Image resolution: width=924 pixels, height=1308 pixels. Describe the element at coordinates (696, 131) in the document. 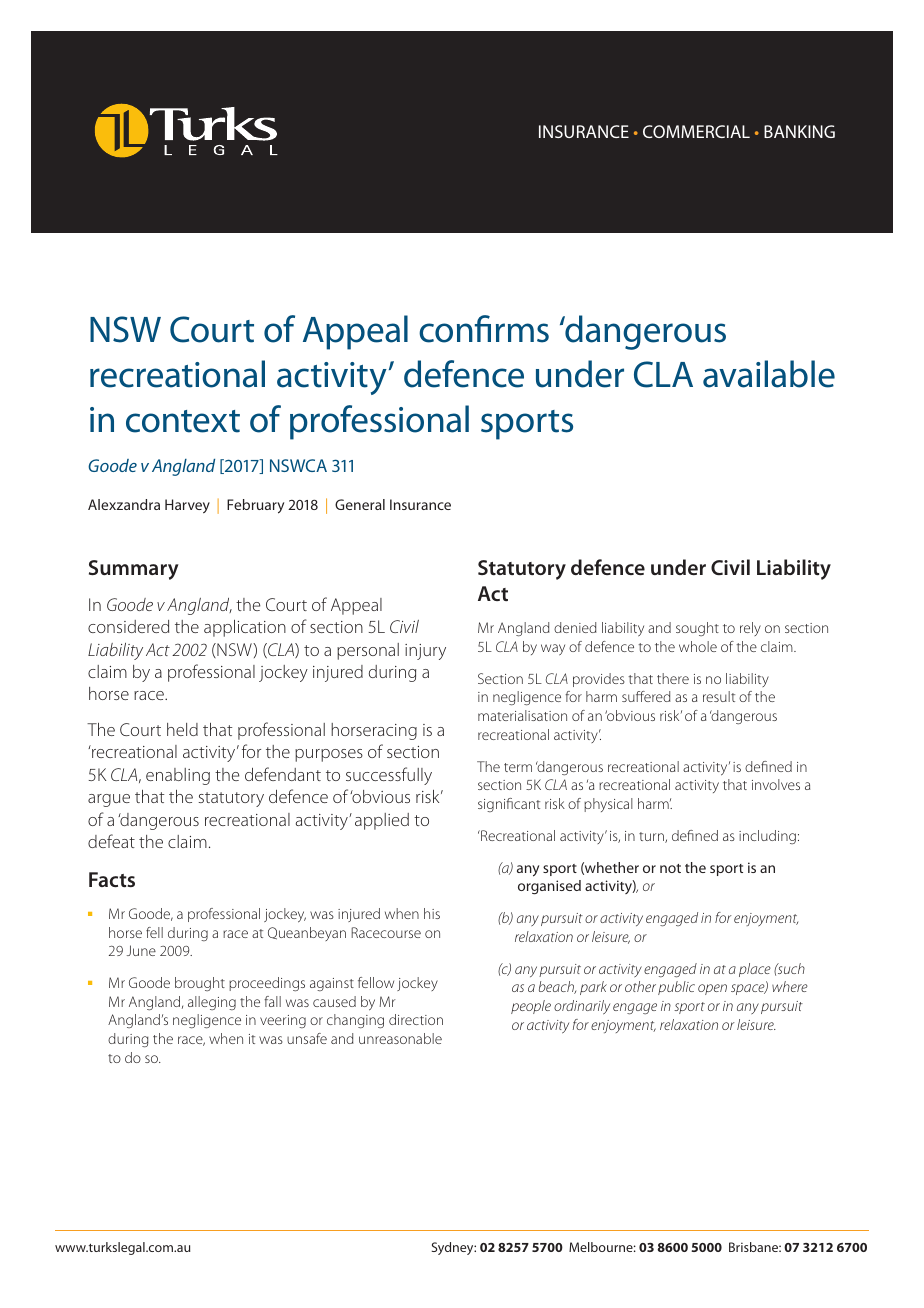

I see `COMMERCIAL` at that location.
